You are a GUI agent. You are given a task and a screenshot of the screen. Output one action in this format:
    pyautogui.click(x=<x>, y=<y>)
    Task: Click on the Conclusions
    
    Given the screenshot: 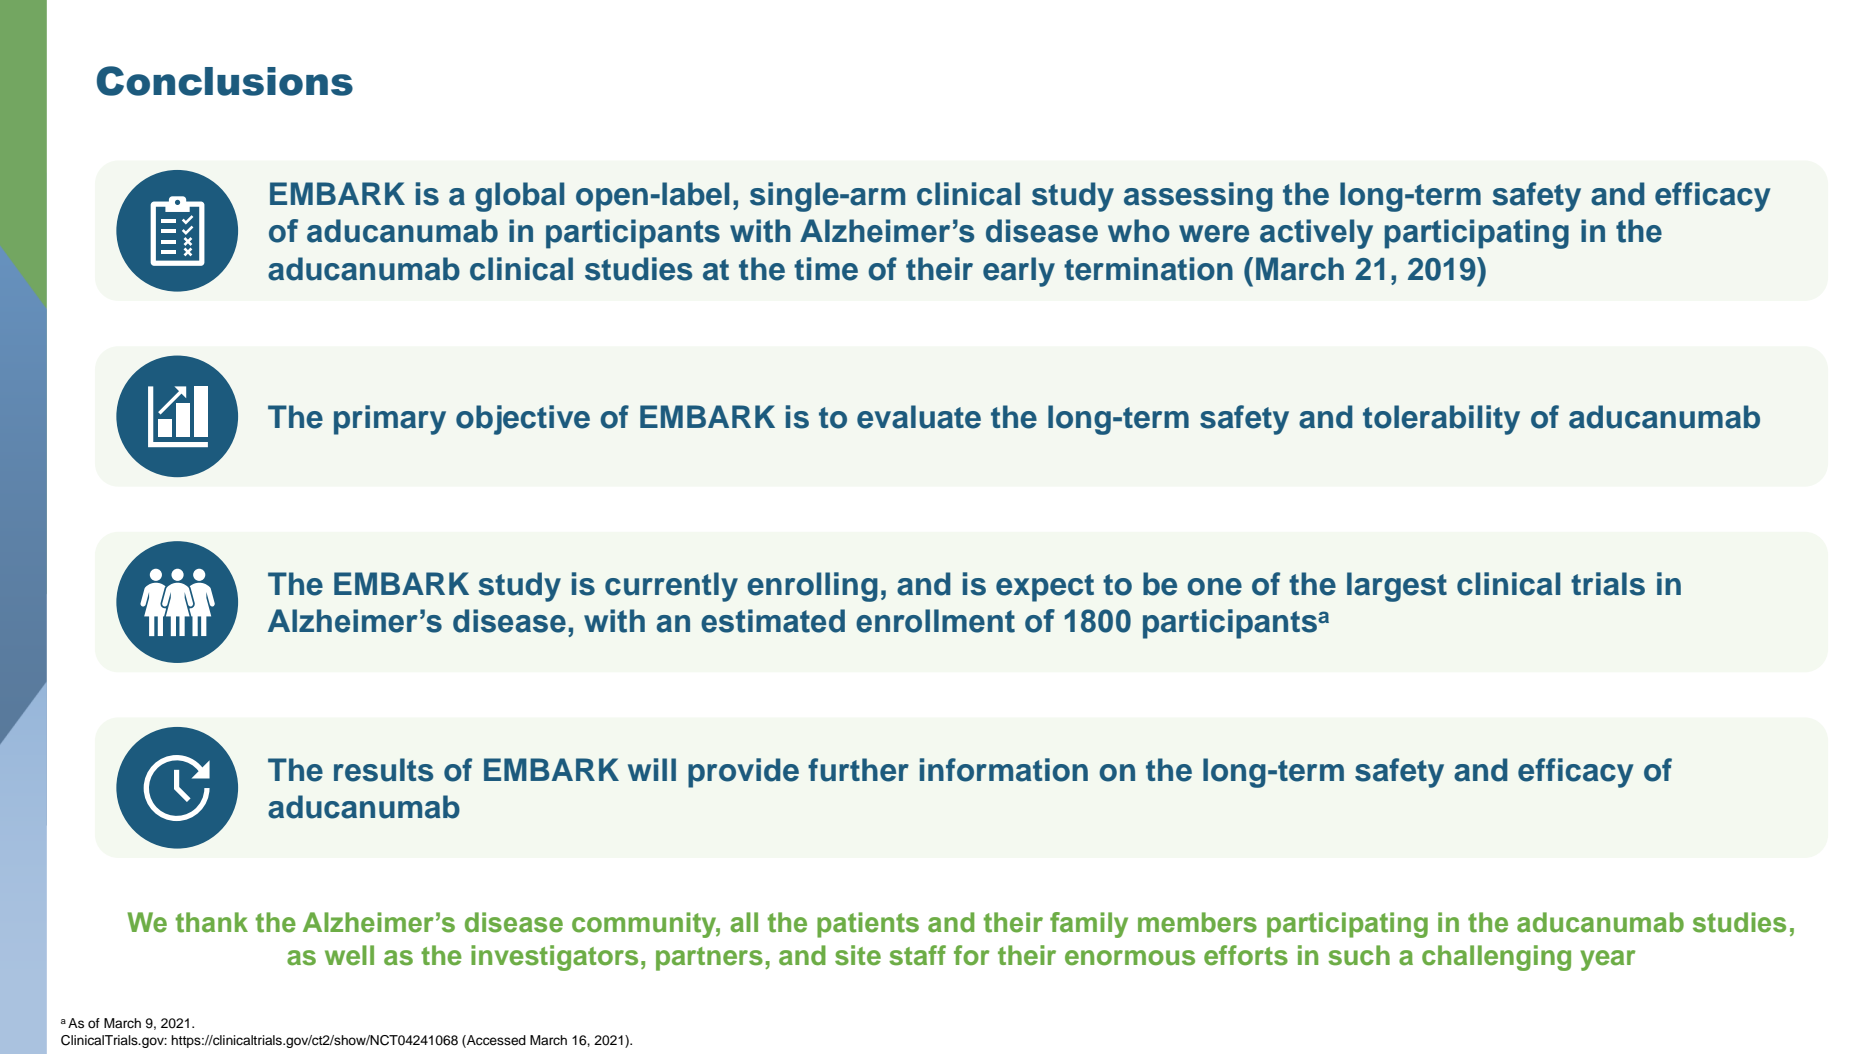 What is the action you would take?
    pyautogui.click(x=225, y=81)
